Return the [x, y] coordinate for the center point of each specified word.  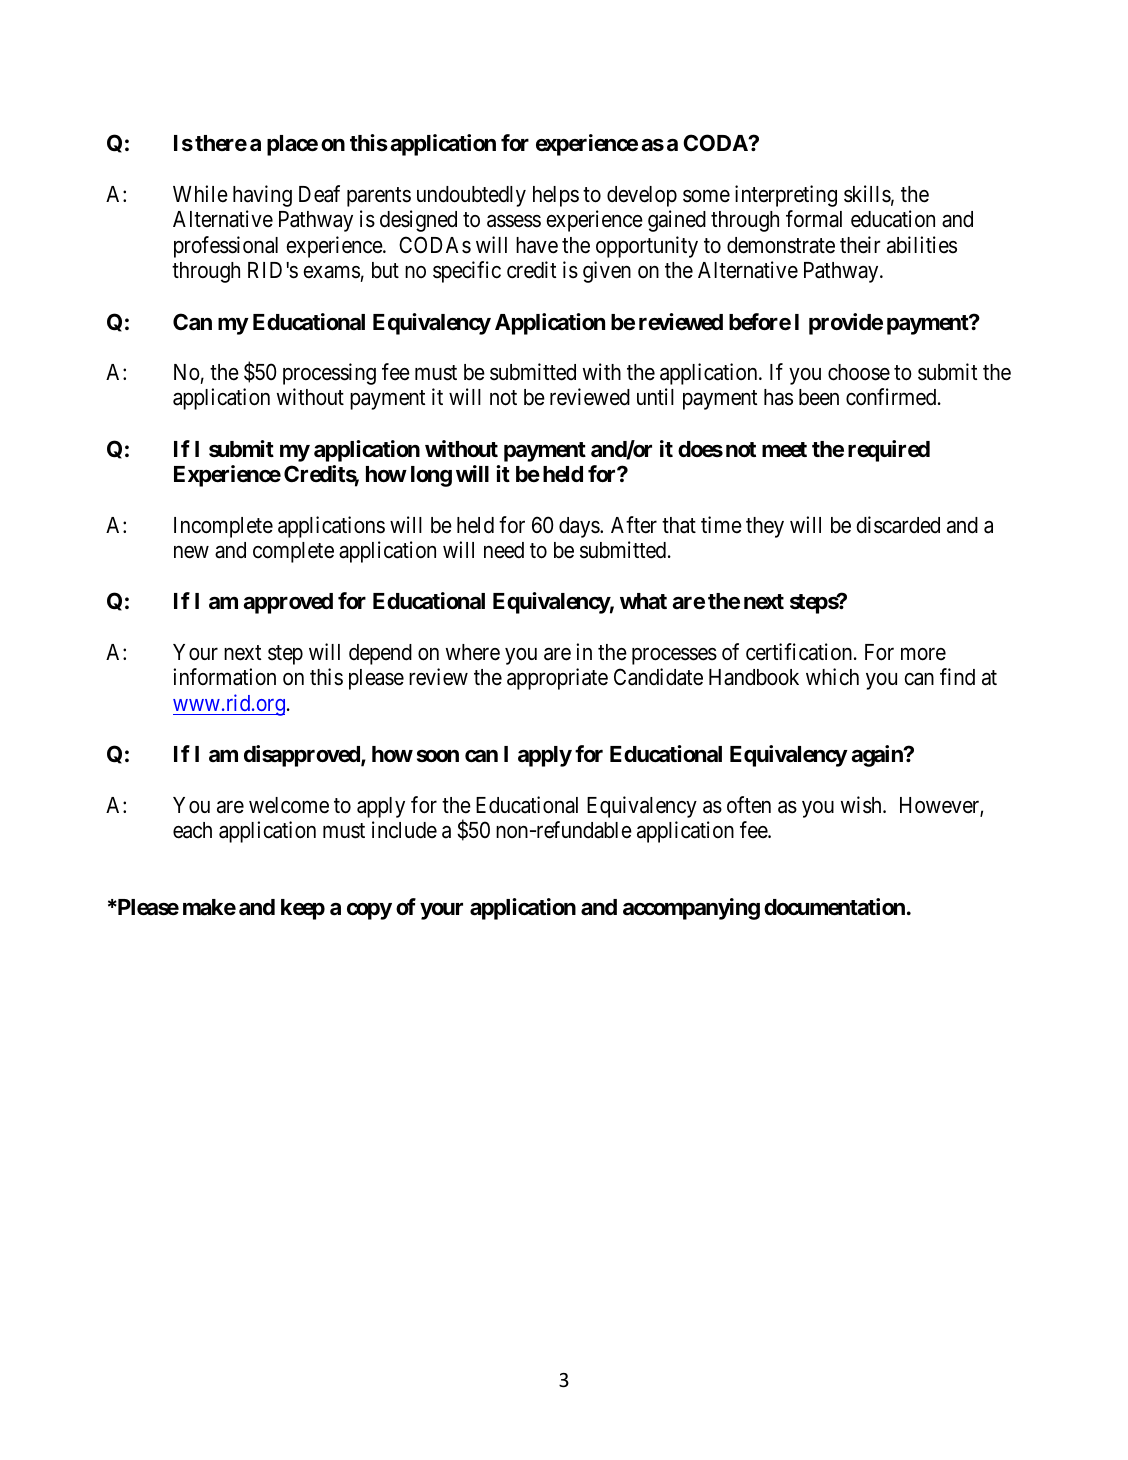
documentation [834, 907]
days [580, 527]
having [262, 196]
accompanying [691, 909]
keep [303, 909]
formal [814, 219]
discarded [898, 525]
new [191, 552]
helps [556, 196]
